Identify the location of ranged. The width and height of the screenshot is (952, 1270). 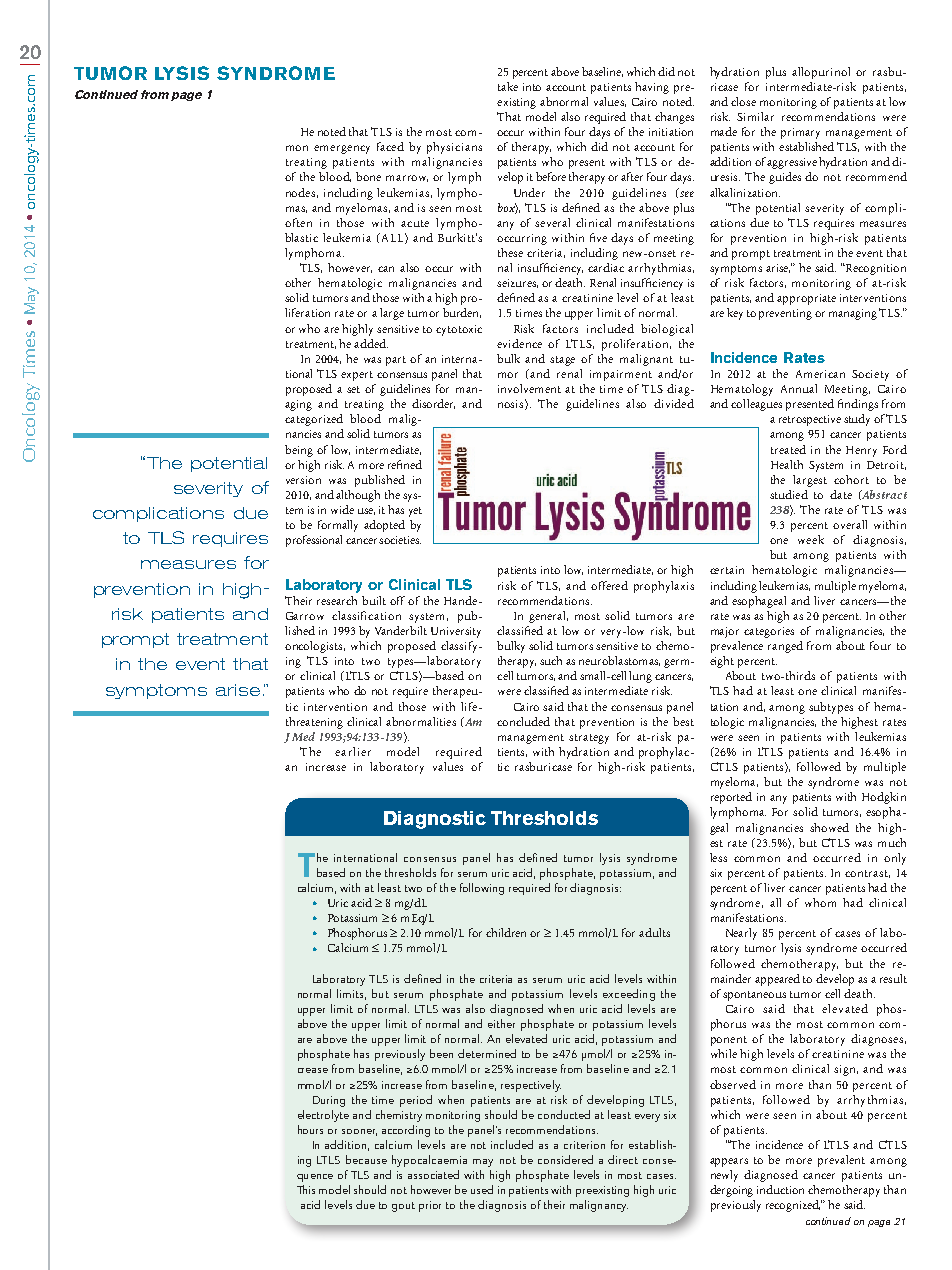
(785, 647).
